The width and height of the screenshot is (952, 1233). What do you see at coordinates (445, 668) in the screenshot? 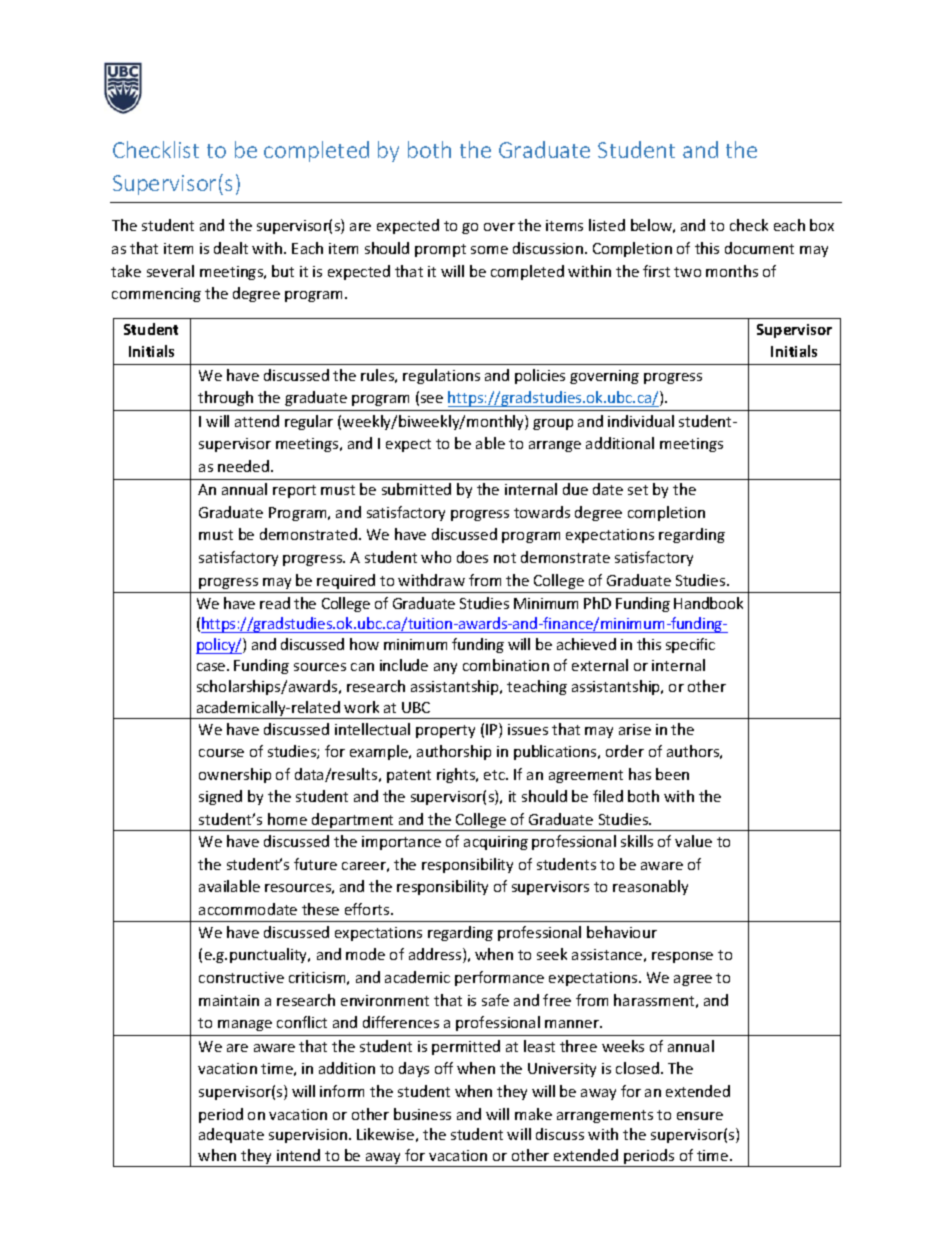
I see `any` at bounding box center [445, 668].
